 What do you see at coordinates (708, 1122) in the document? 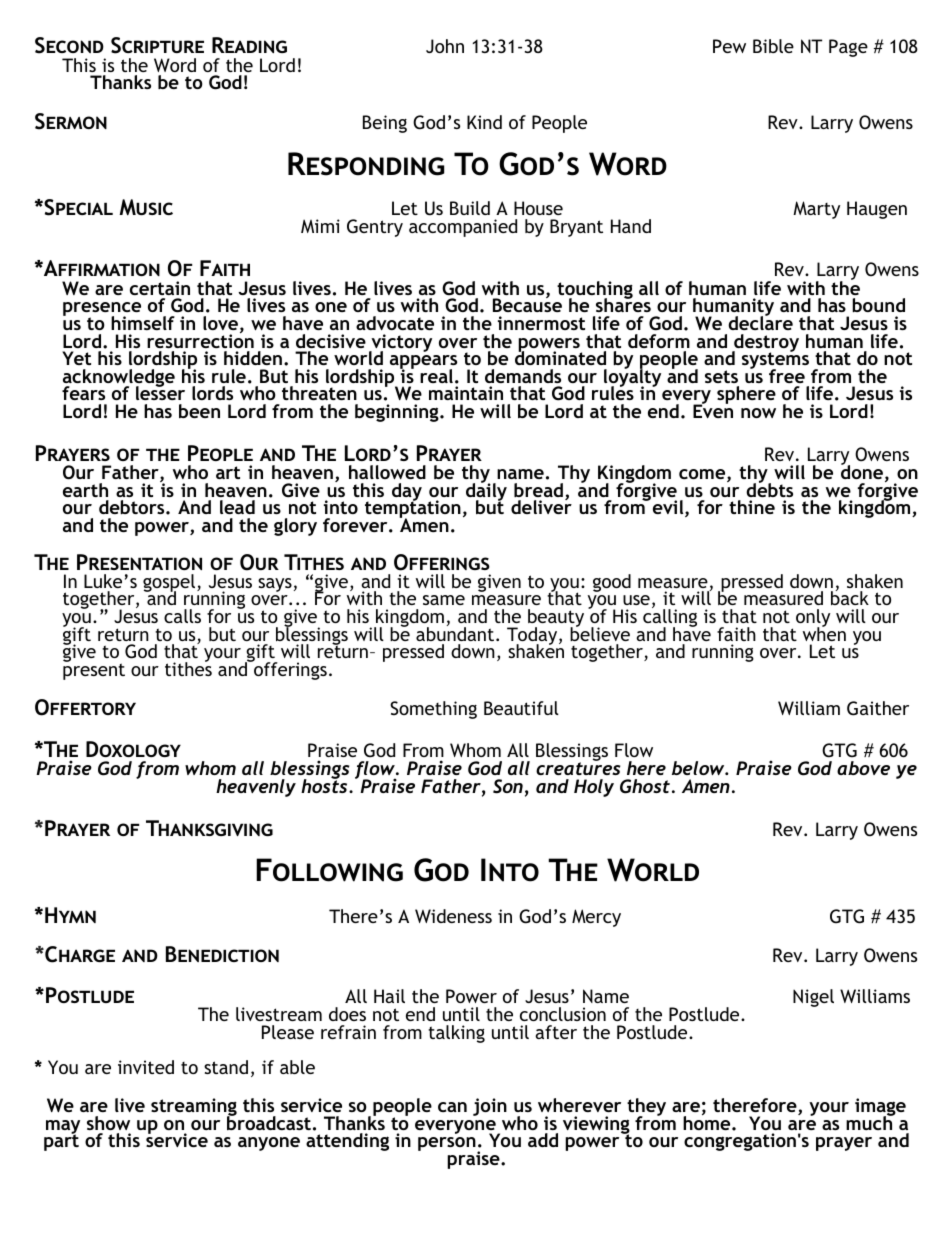
I see `home` at bounding box center [708, 1122].
